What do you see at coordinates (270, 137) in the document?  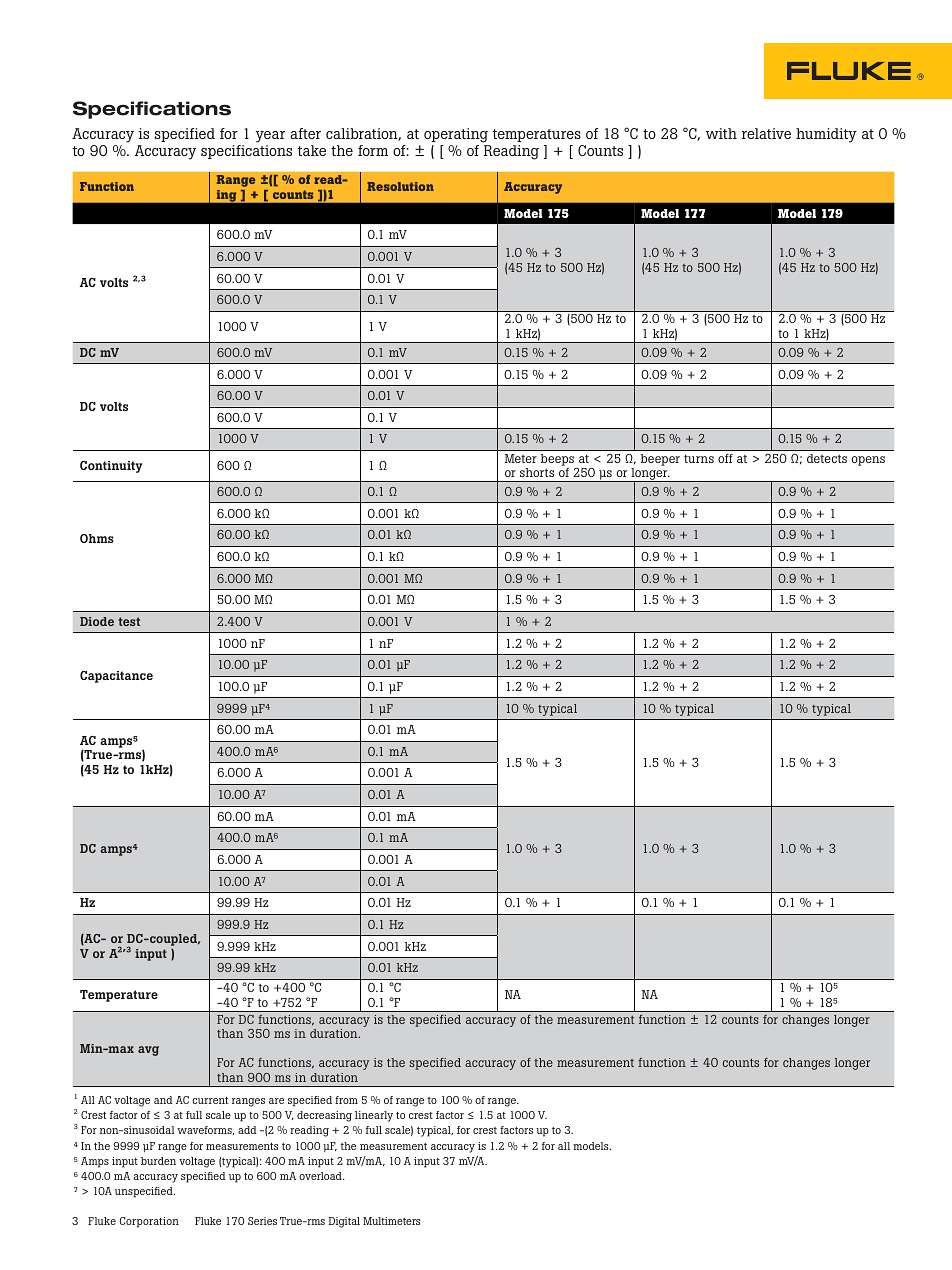 I see `year` at bounding box center [270, 137].
